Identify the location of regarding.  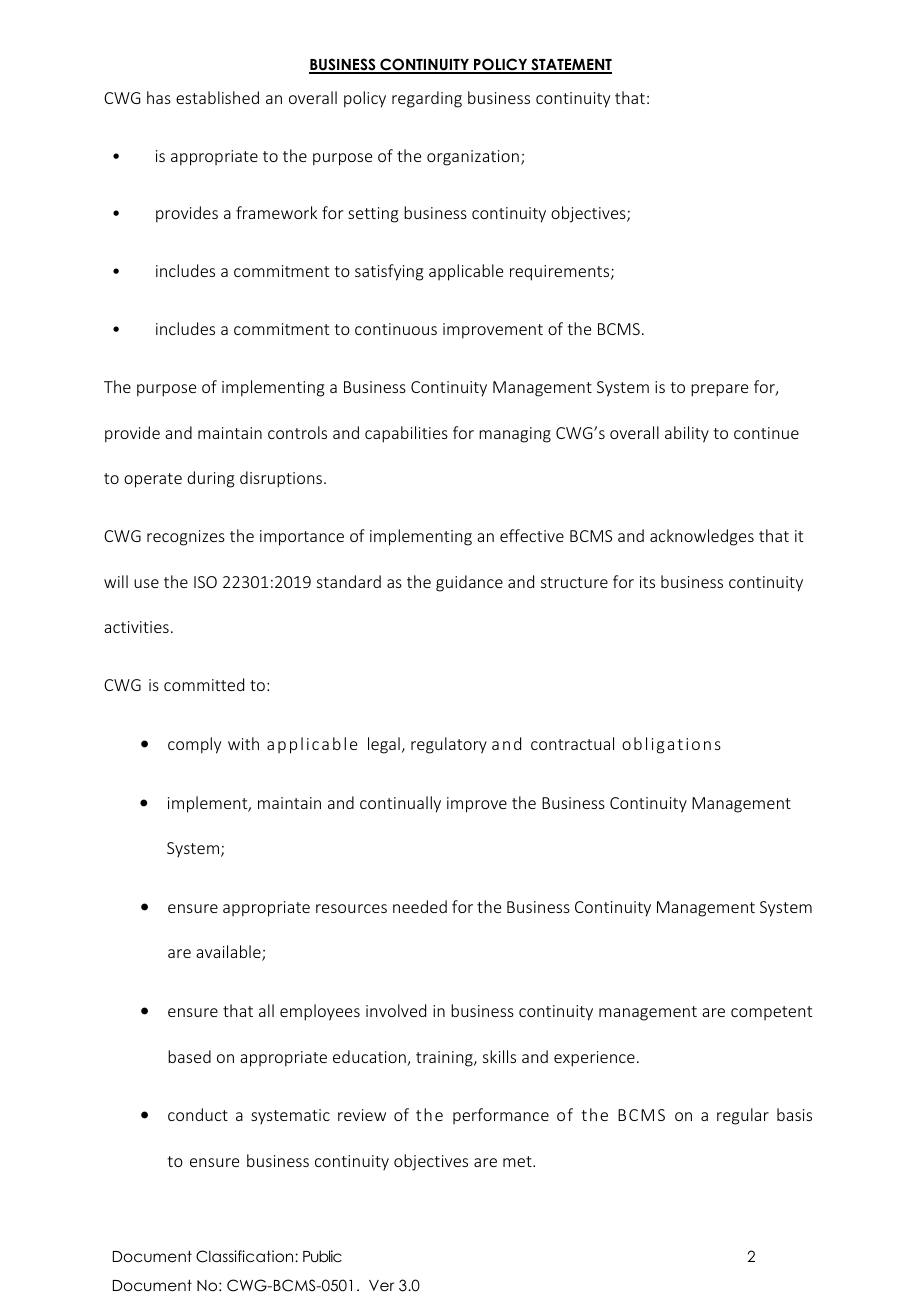
(427, 99).
